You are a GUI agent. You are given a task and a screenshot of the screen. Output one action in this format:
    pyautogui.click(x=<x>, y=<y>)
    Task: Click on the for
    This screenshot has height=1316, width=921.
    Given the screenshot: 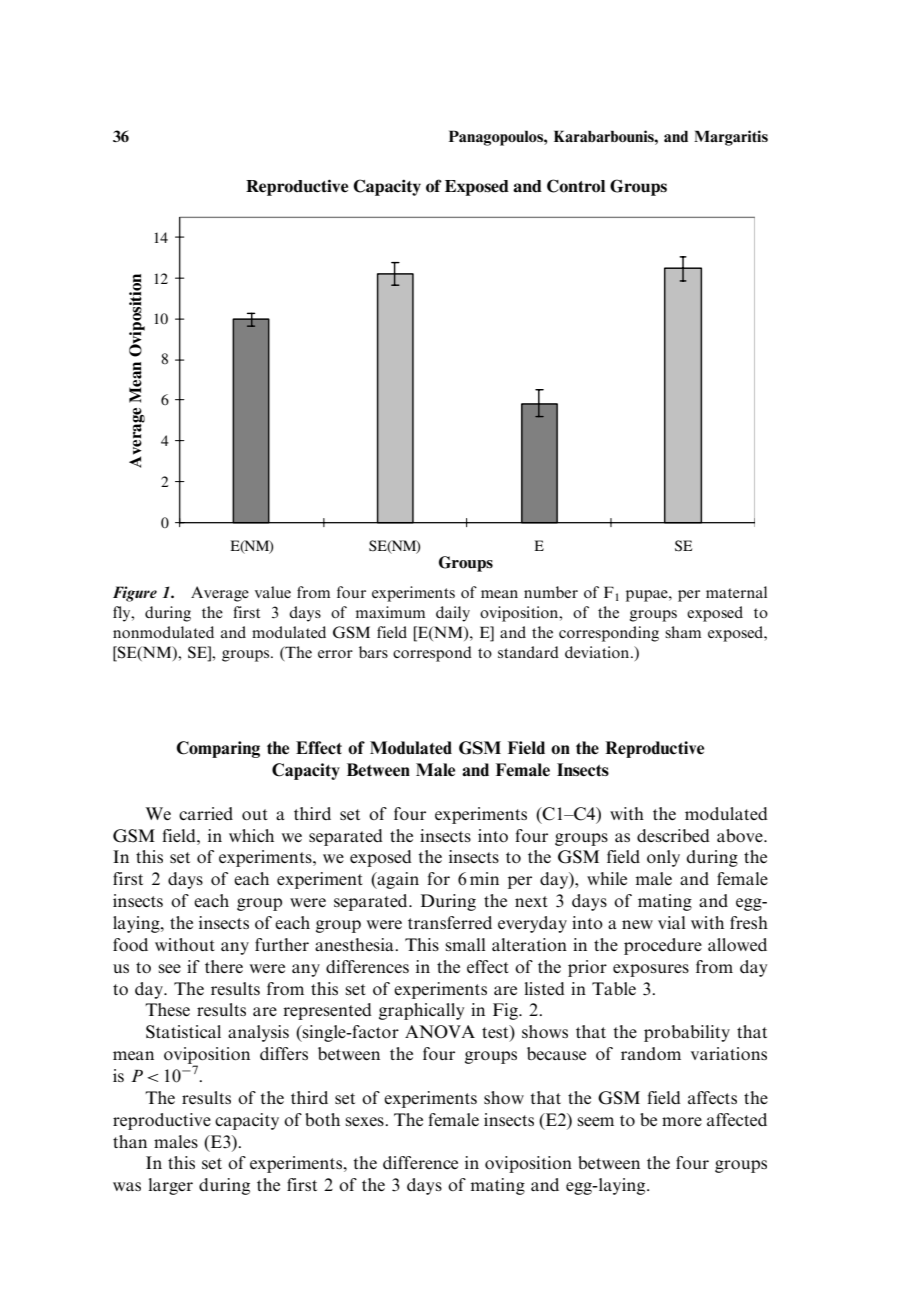 What is the action you would take?
    pyautogui.click(x=438, y=878)
